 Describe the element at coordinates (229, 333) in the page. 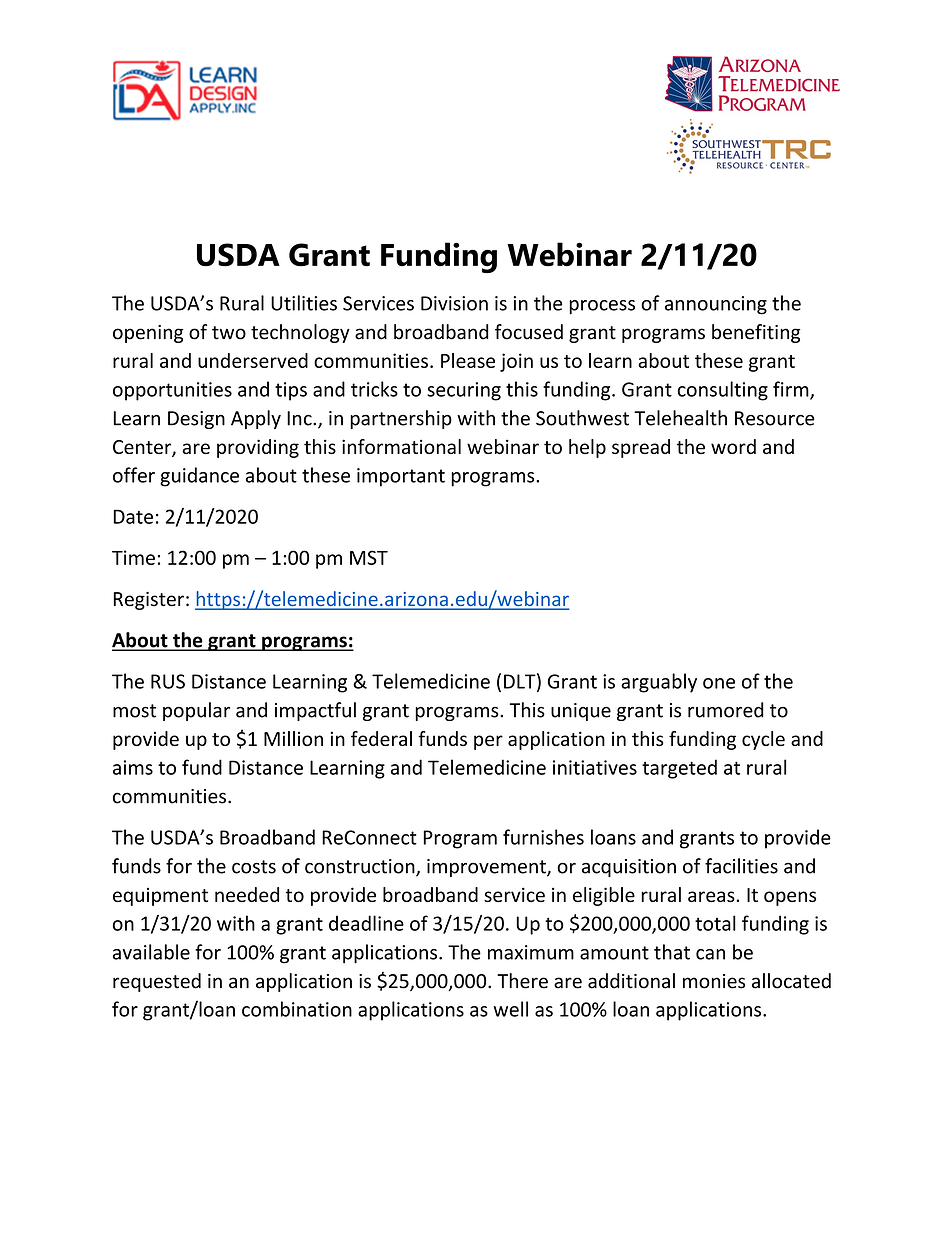

I see `two` at that location.
